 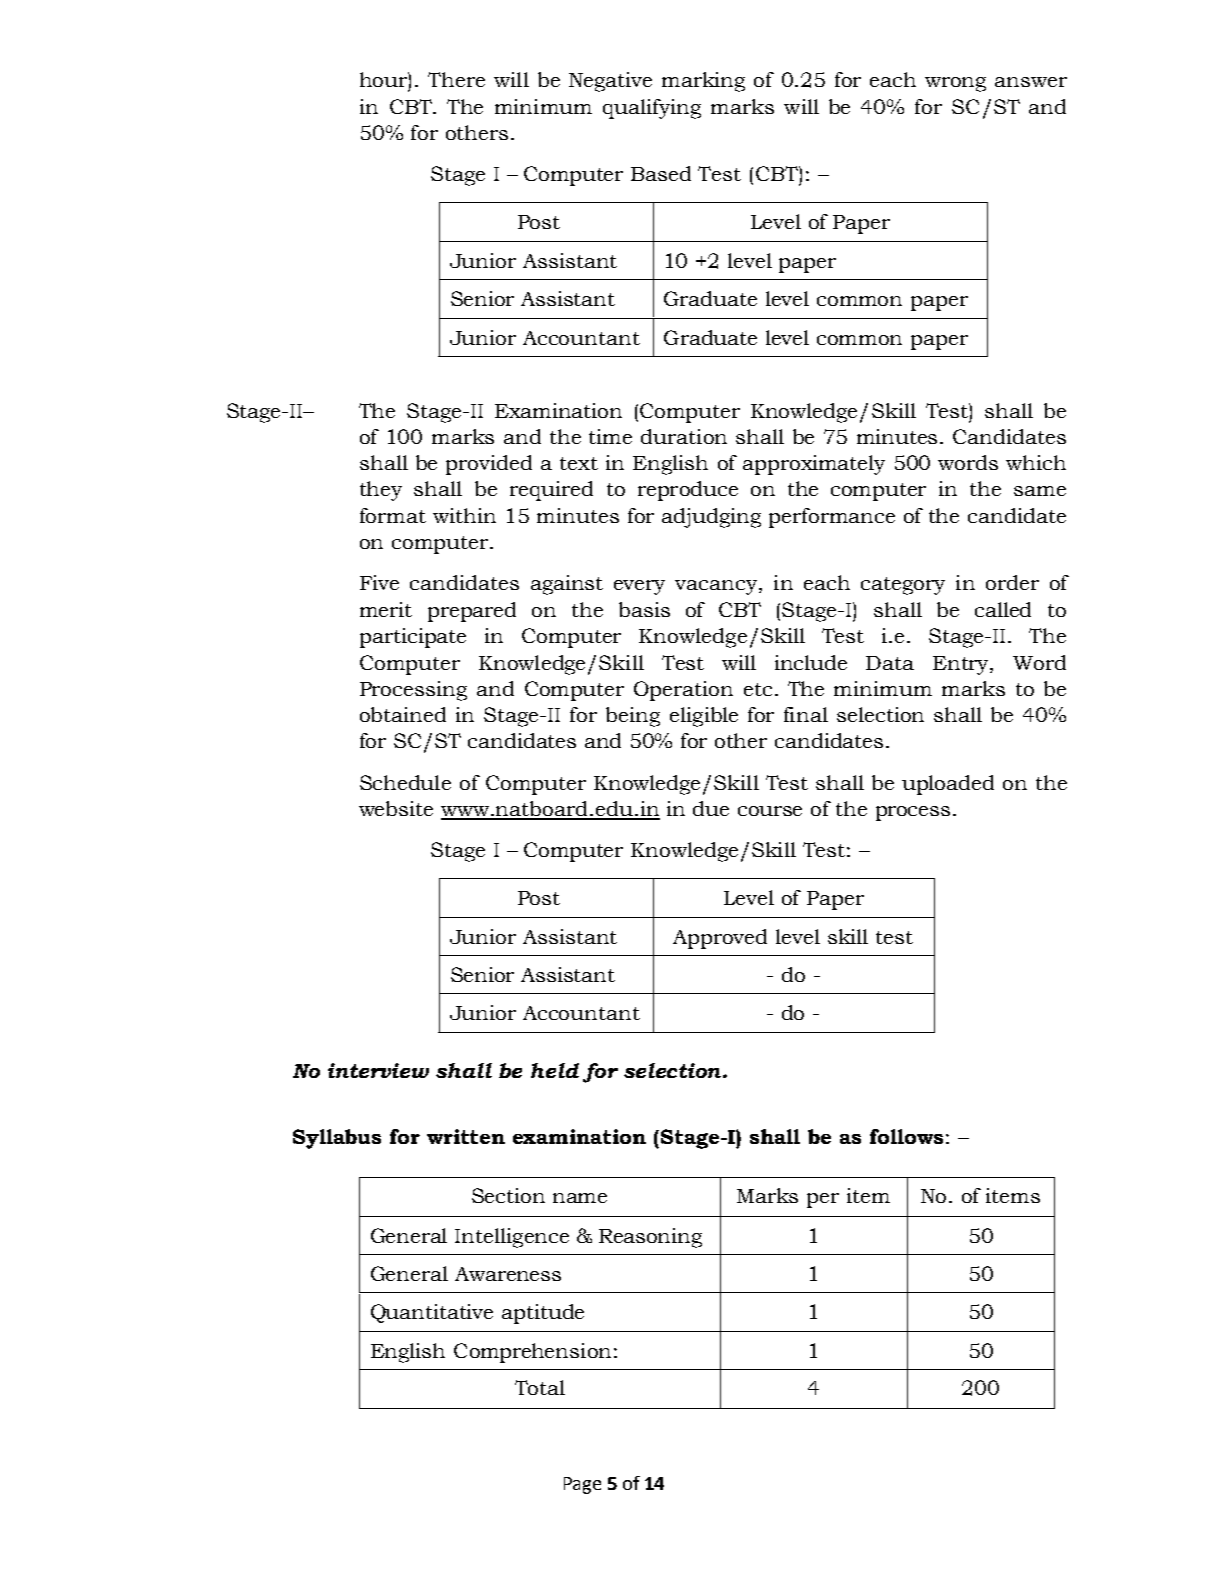 I want to click on which, so click(x=1036, y=462).
